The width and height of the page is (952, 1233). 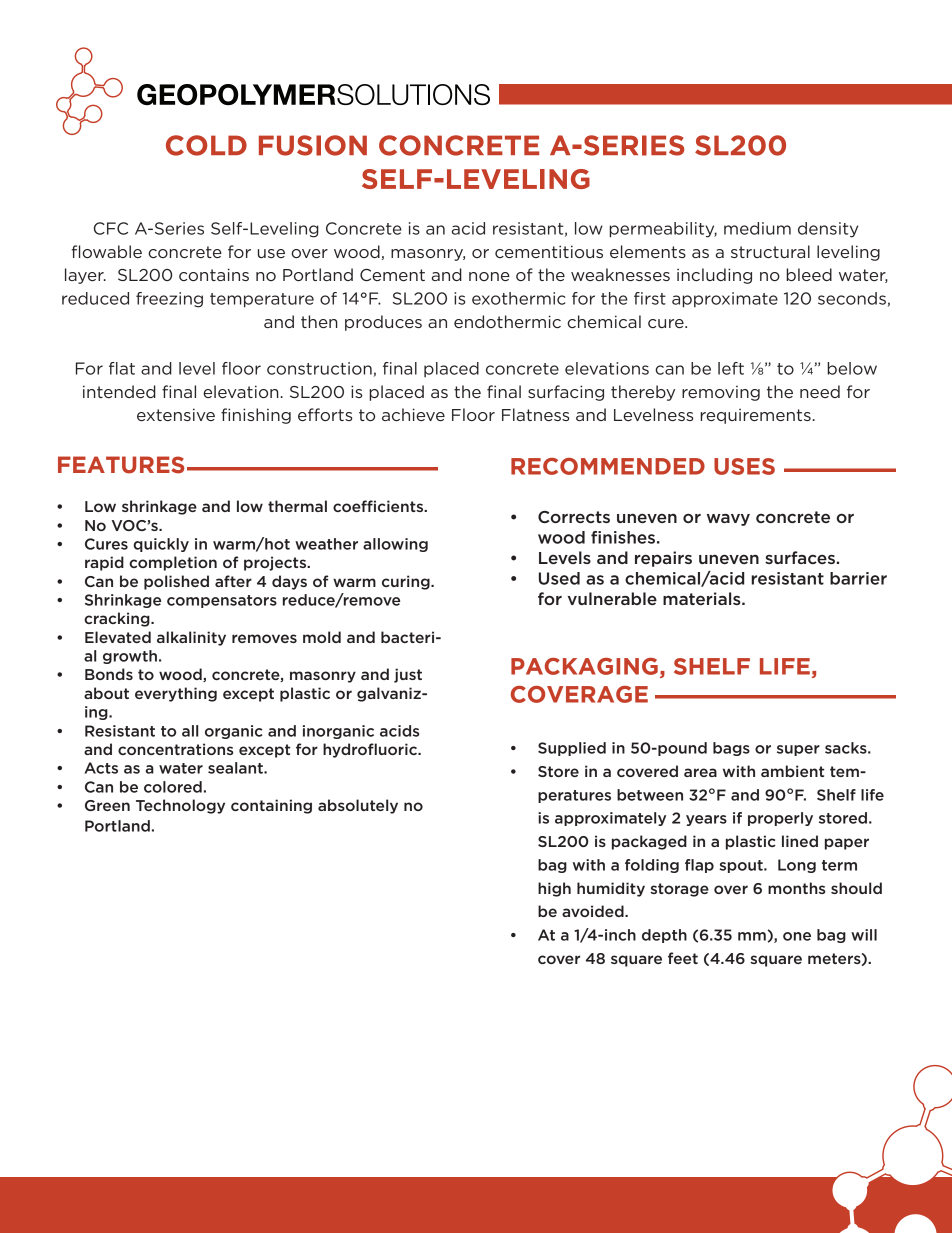 What do you see at coordinates (757, 228) in the page?
I see `medium` at bounding box center [757, 228].
